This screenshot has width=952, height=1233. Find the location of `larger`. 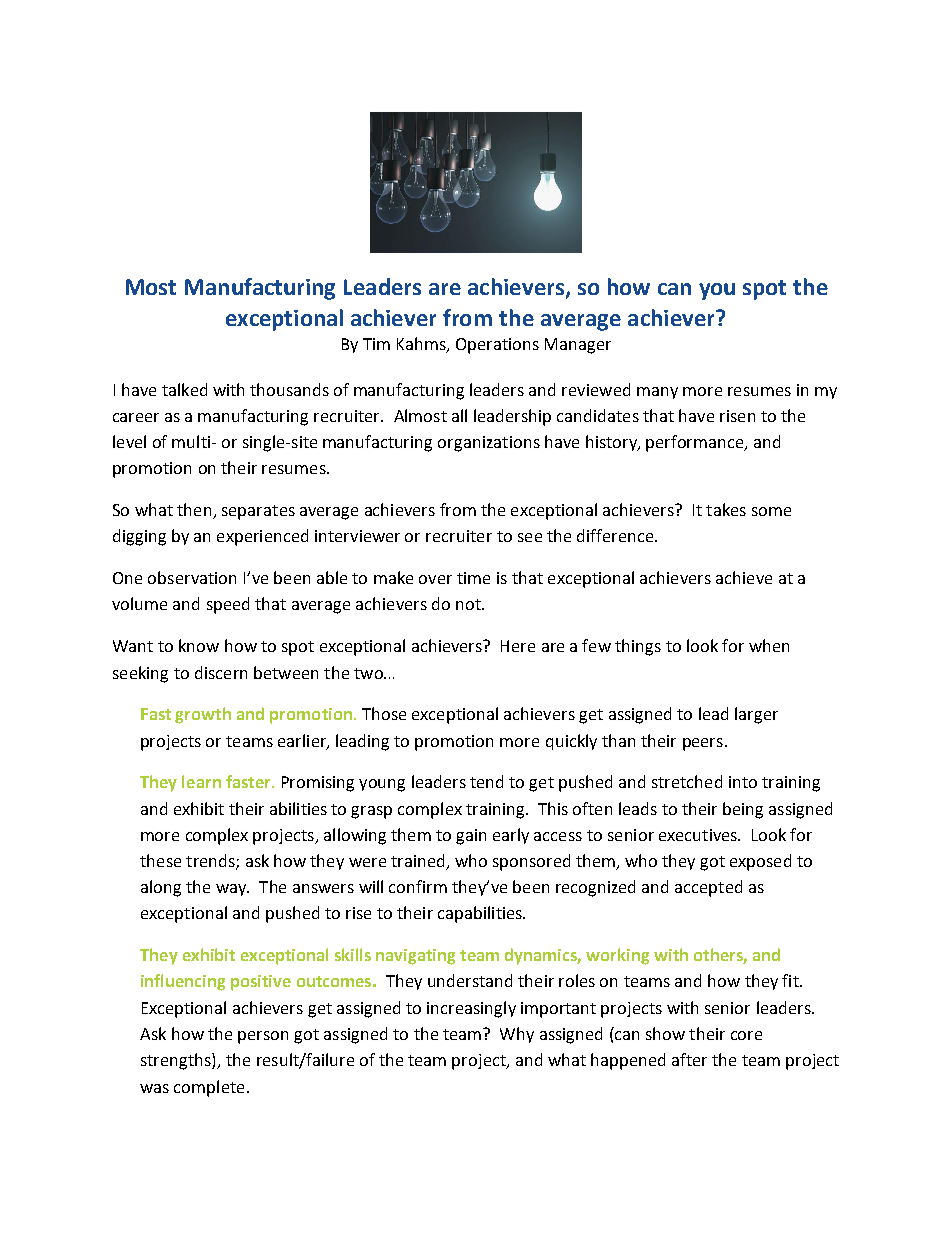

larger is located at coordinates (756, 715).
